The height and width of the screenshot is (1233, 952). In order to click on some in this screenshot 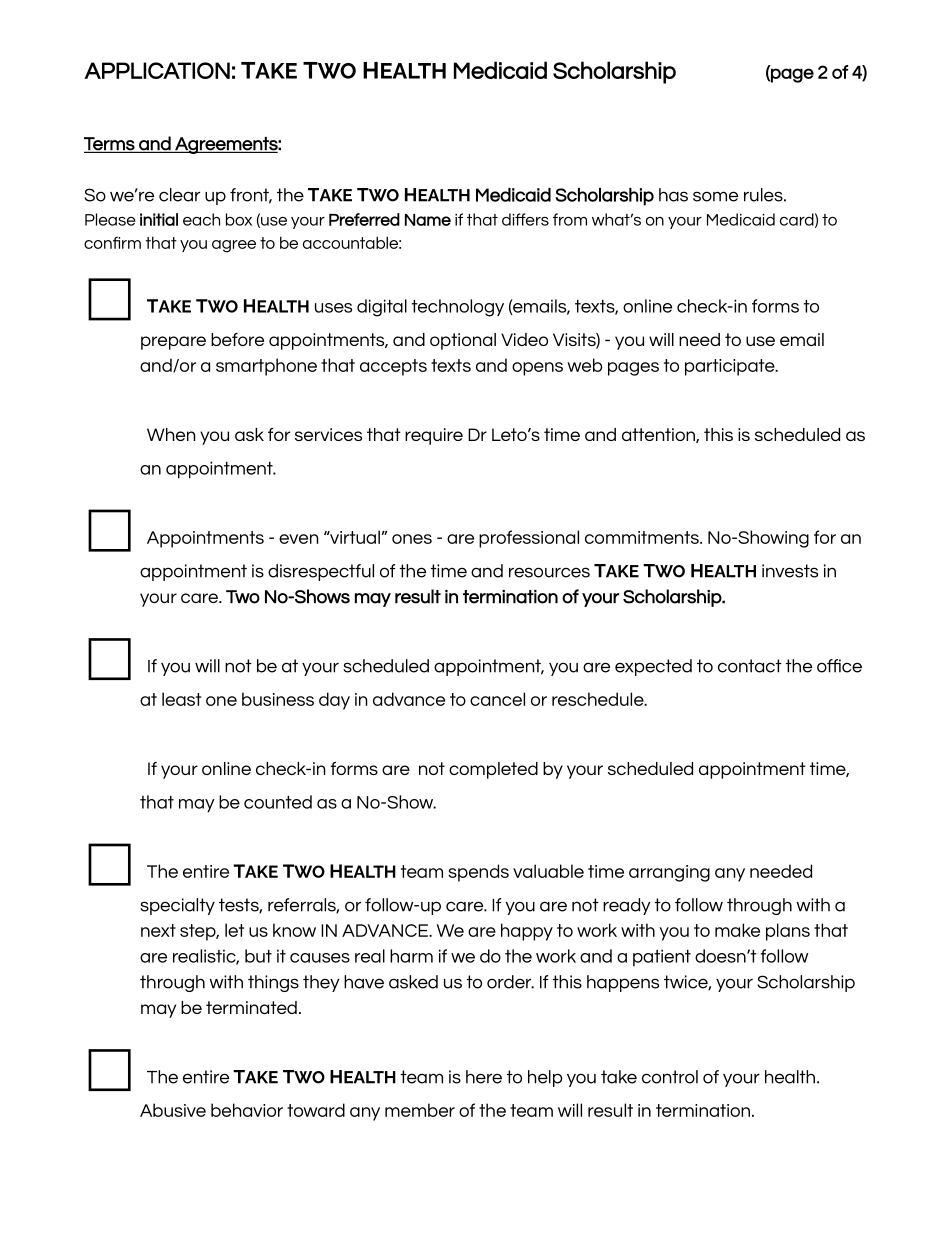, I will do `click(715, 196)`.
